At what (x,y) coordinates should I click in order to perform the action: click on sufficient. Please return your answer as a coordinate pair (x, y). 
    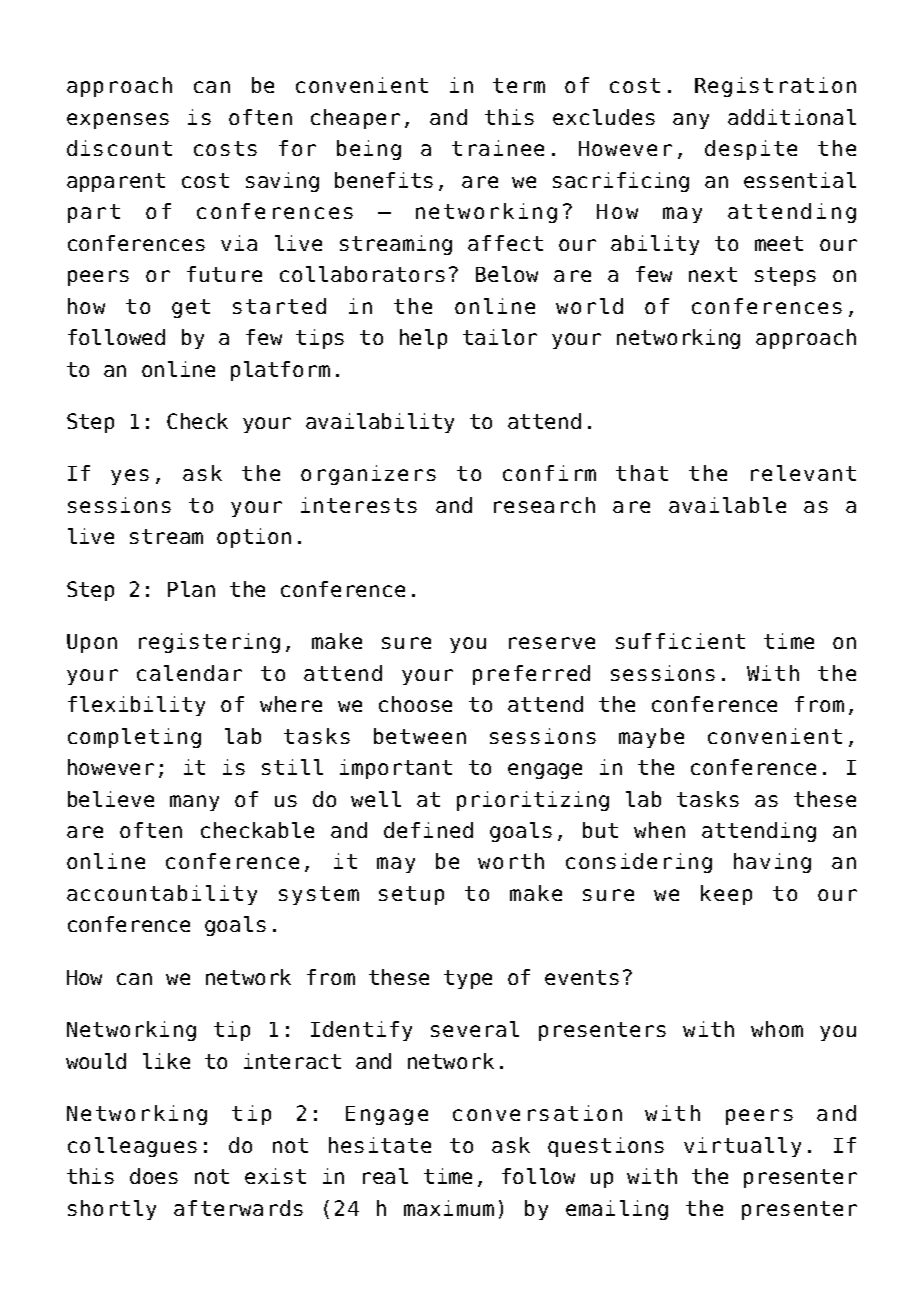
    Looking at the image, I should click on (680, 641).
